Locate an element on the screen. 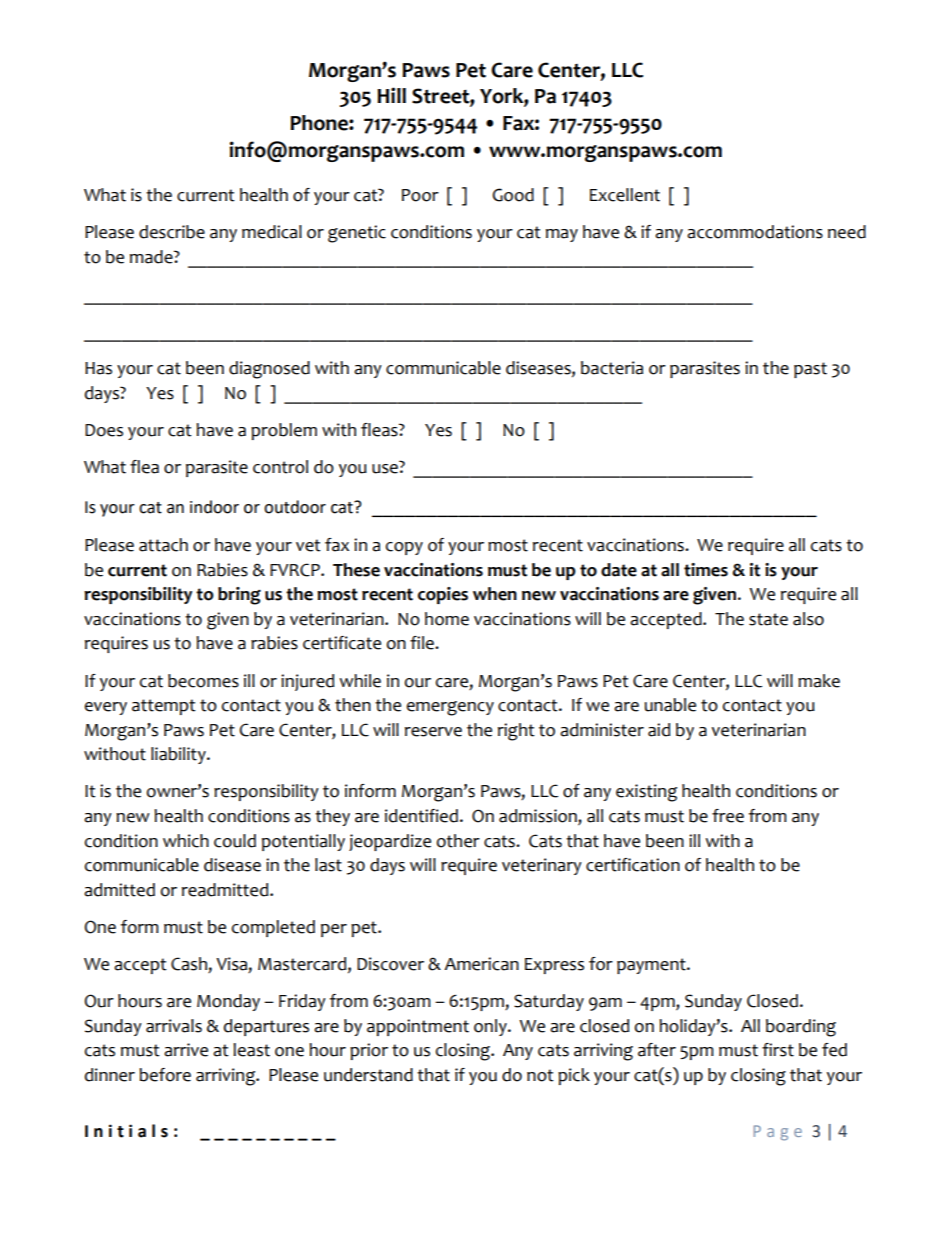 This screenshot has height=1233, width=952. bring is located at coordinates (239, 596).
